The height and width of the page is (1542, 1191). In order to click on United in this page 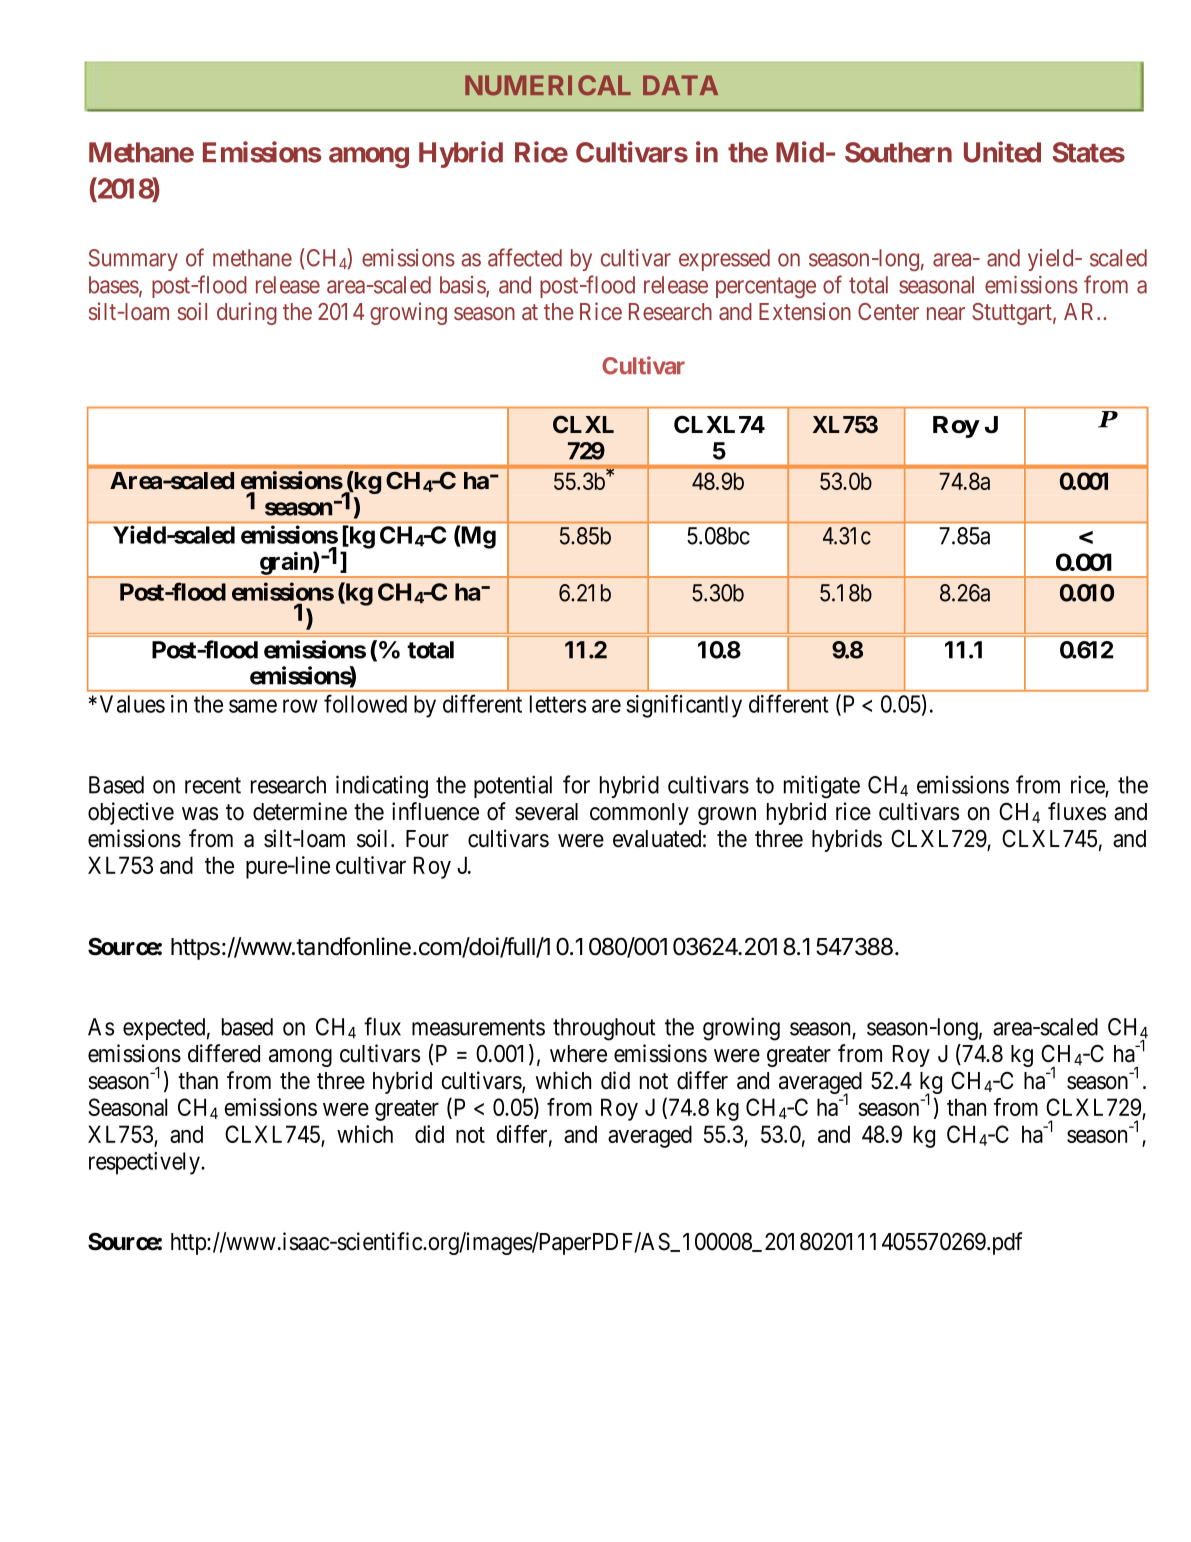, I will do `click(1002, 152)`.
